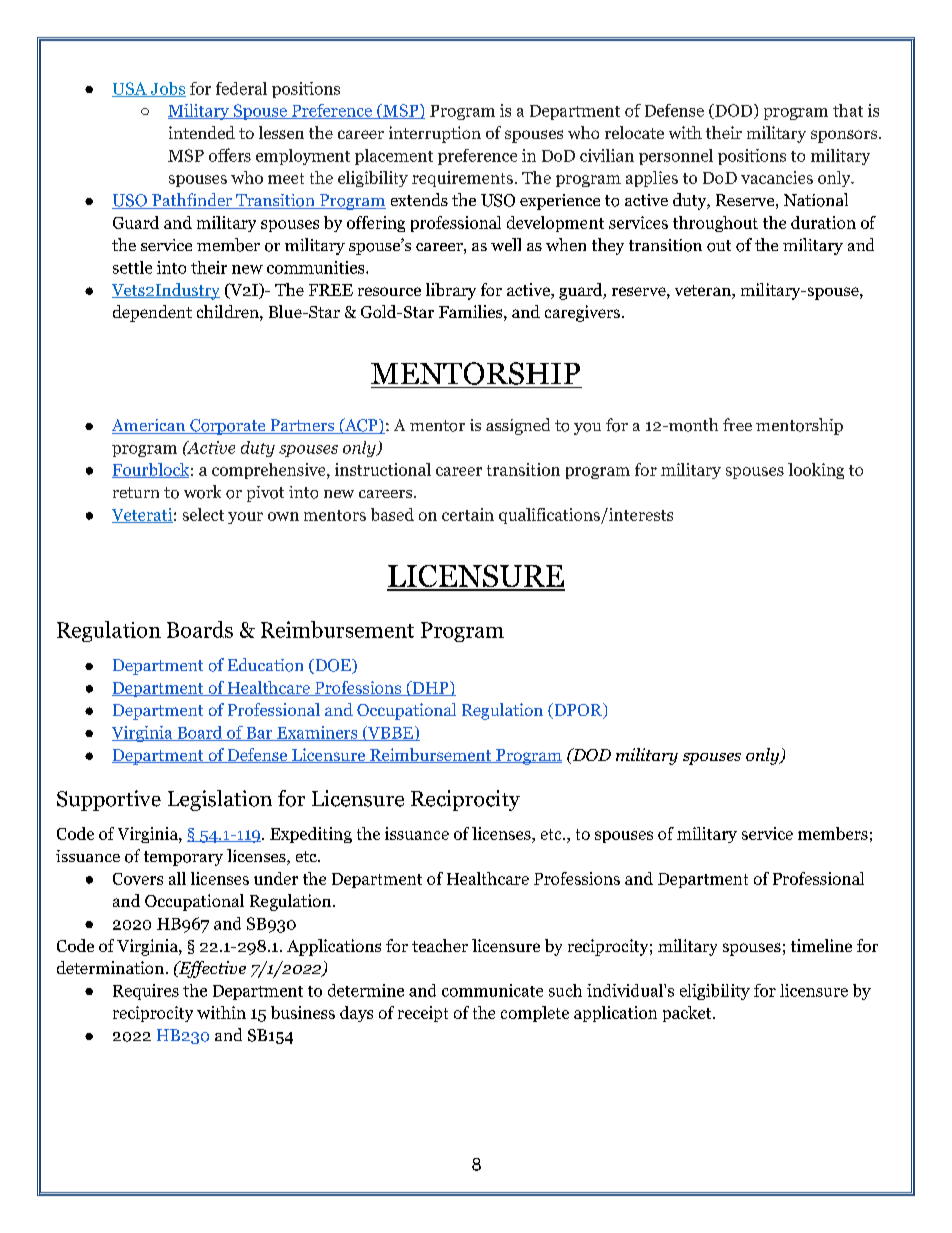 The image size is (952, 1233). What do you see at coordinates (430, 688) in the screenshot?
I see `DHP` at bounding box center [430, 688].
